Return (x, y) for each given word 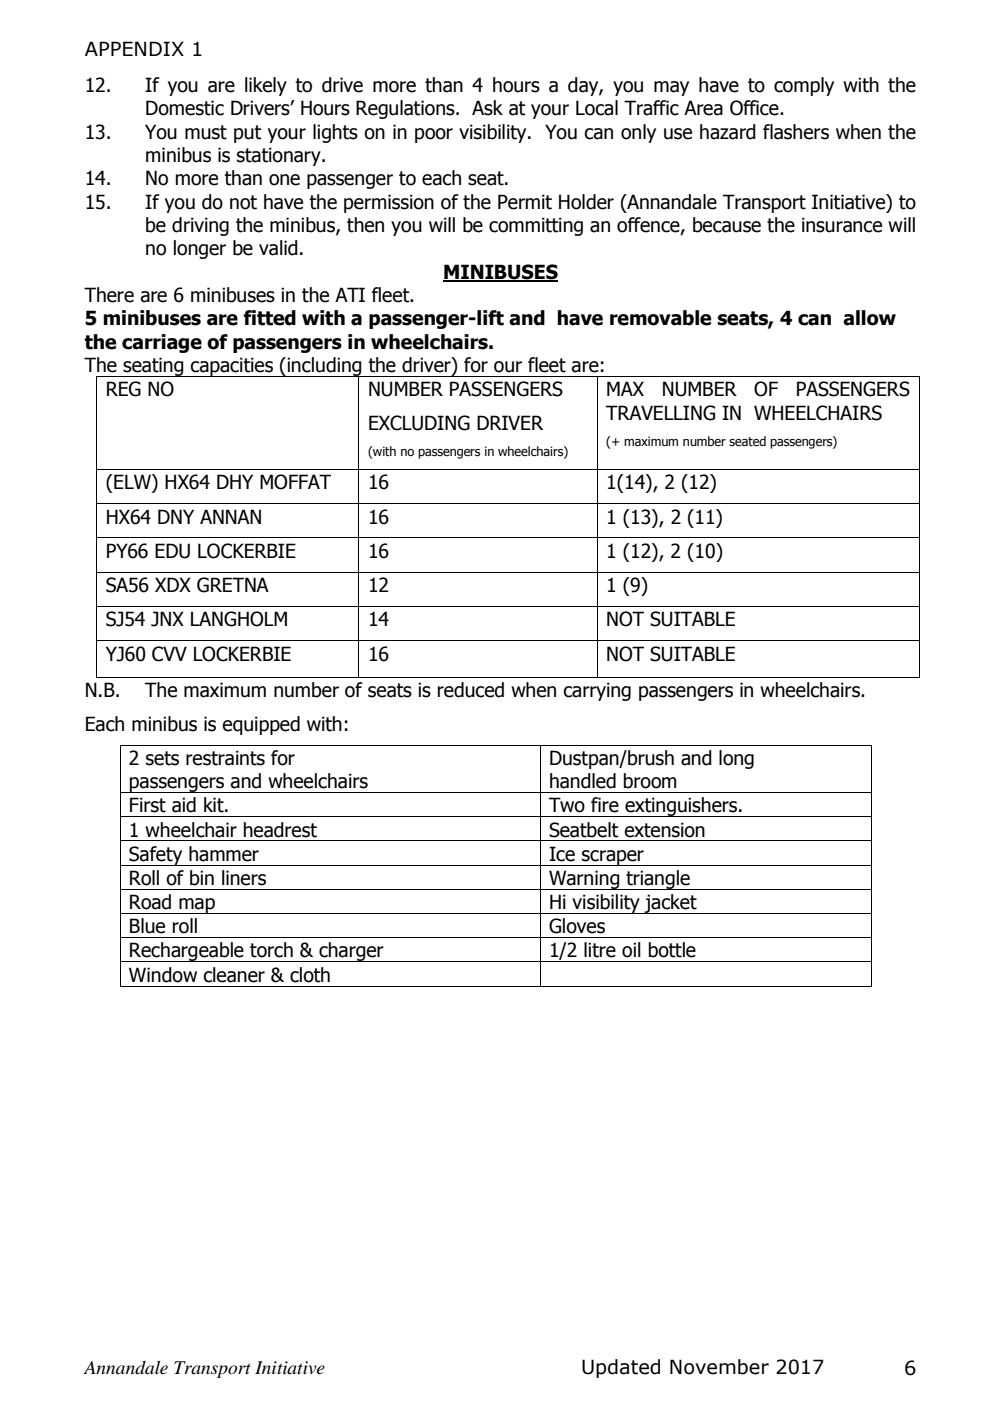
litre (600, 950)
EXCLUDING (419, 423)
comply (804, 86)
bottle (672, 950)
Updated (621, 1368)
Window (163, 975)
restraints (225, 758)
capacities (232, 367)
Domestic (185, 108)
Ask (487, 108)
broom (650, 781)
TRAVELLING (660, 413)
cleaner (234, 975)
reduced (471, 690)
